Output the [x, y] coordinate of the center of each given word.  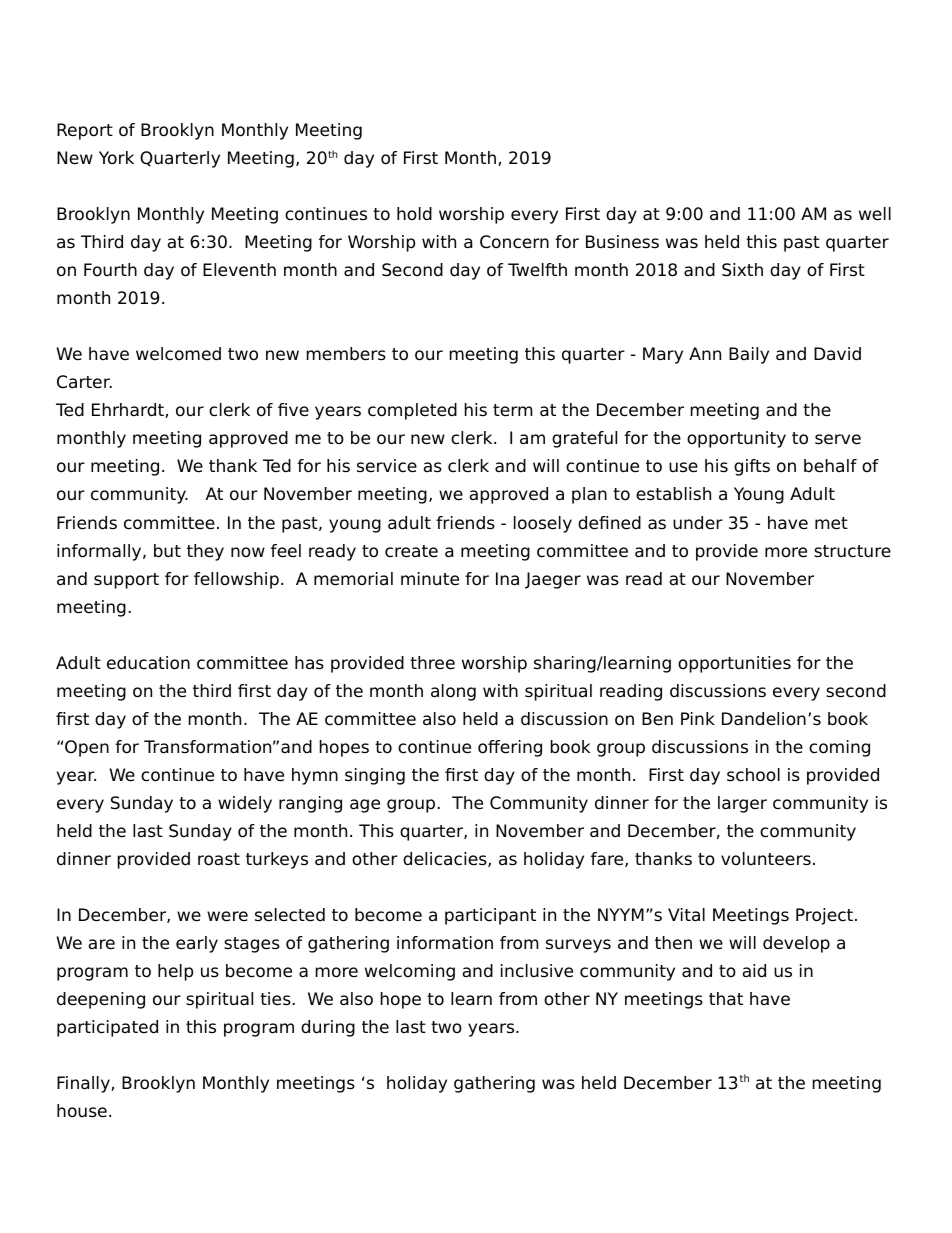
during [328, 1028]
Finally [84, 1084]
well [875, 214]
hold [414, 214]
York [116, 158]
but [167, 551]
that [726, 999]
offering [510, 748]
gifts [752, 467]
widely [245, 804]
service [387, 466]
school [753, 775]
